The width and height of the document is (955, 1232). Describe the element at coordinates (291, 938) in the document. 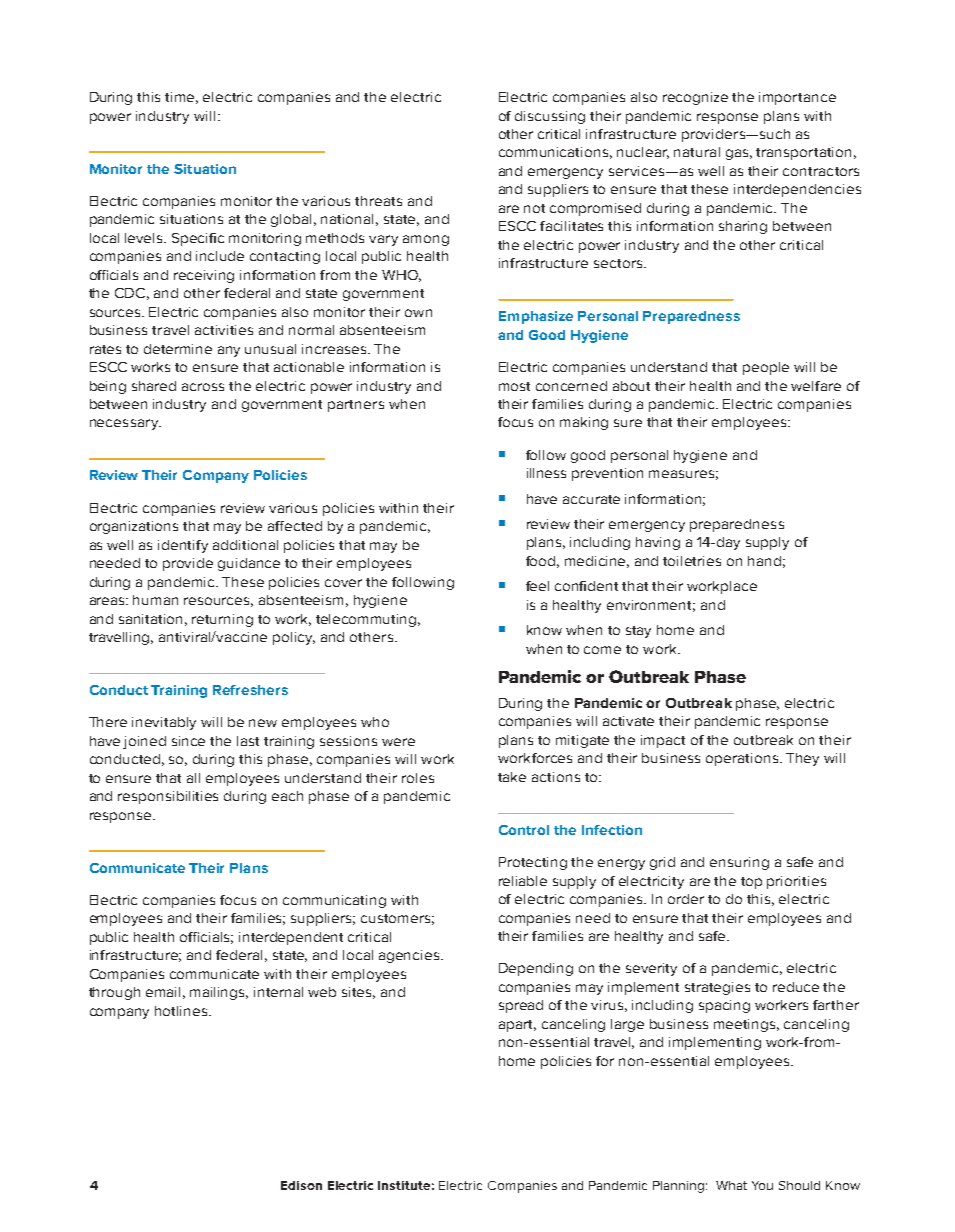

I see `interdependent` at that location.
